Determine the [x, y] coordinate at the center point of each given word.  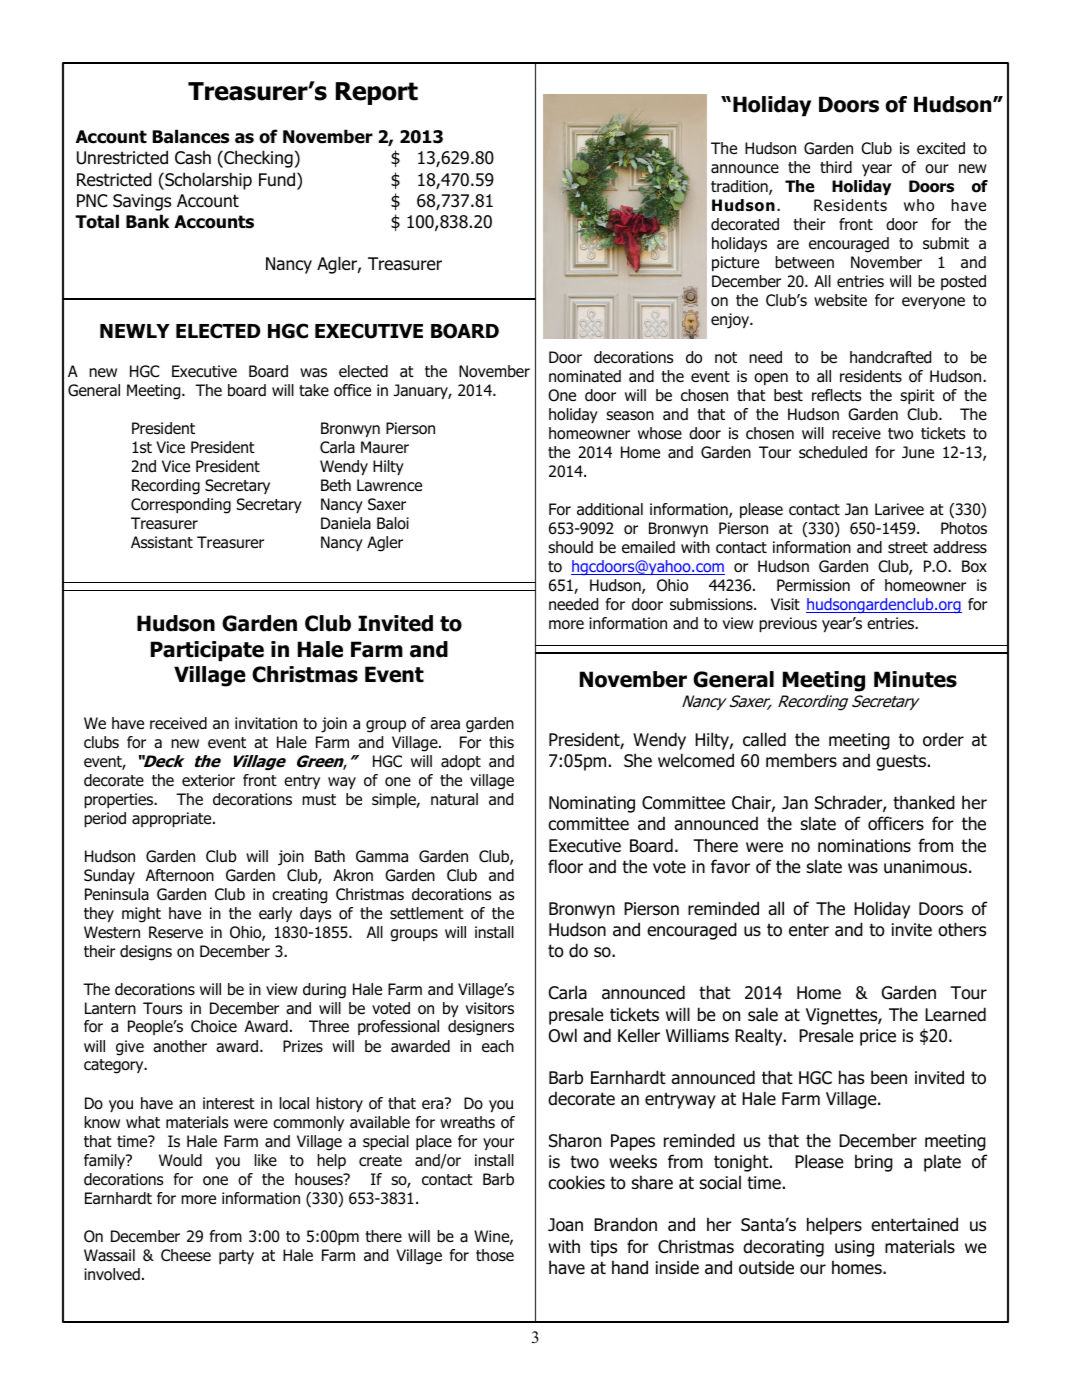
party [236, 1257]
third [836, 167]
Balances [191, 136]
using [854, 1248]
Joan [565, 1225]
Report [377, 93]
